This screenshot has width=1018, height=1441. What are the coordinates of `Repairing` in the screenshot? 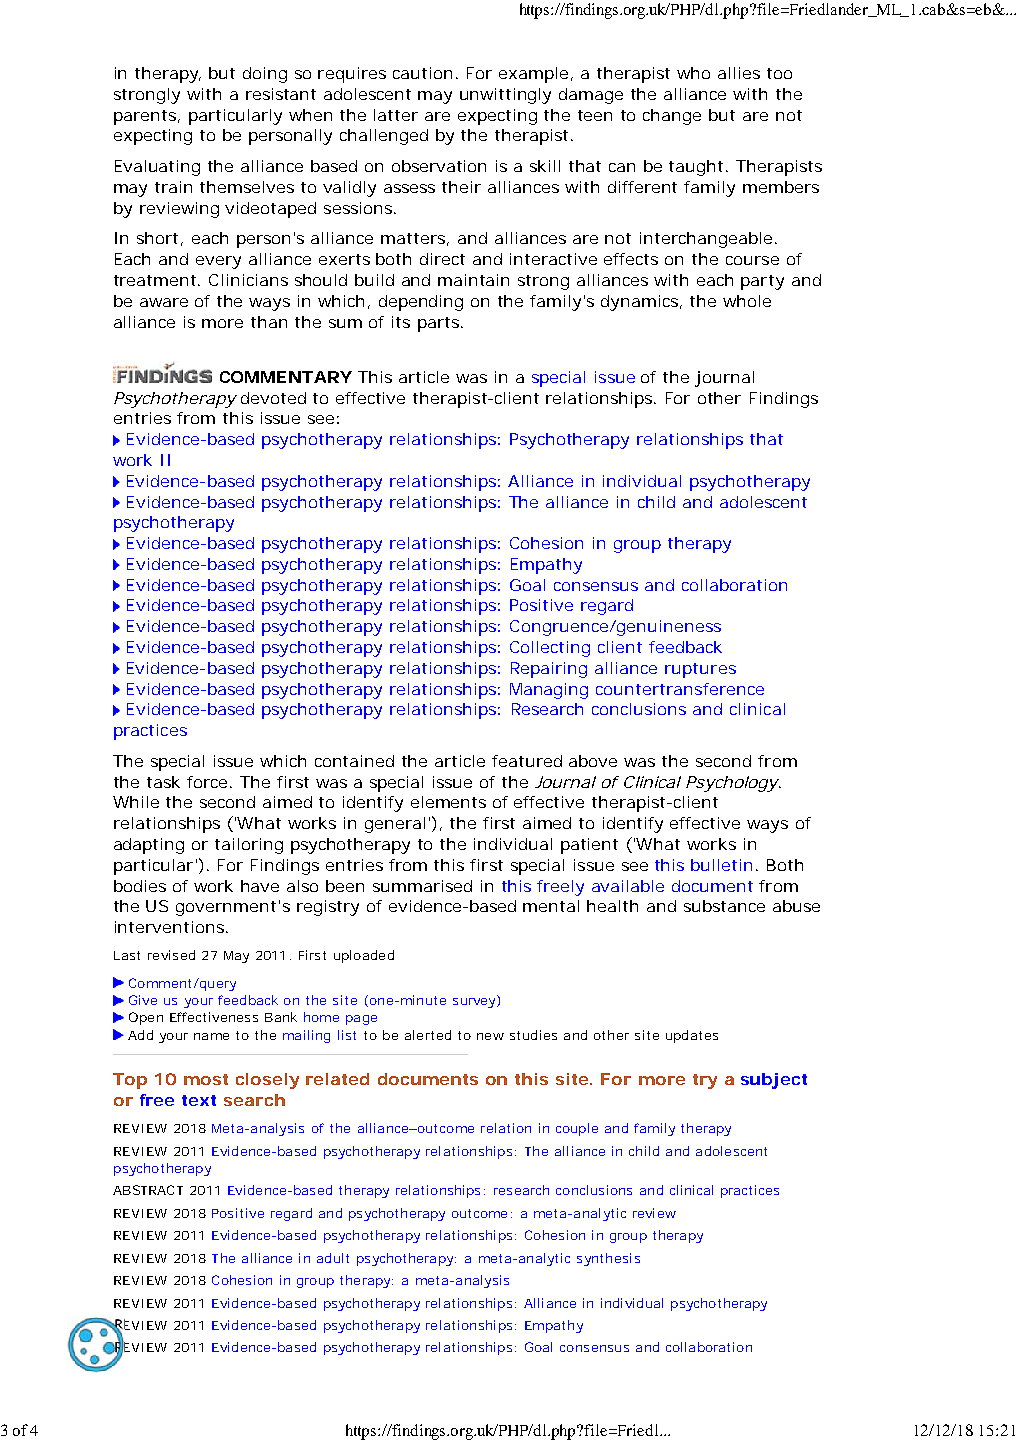 It's located at (549, 670).
